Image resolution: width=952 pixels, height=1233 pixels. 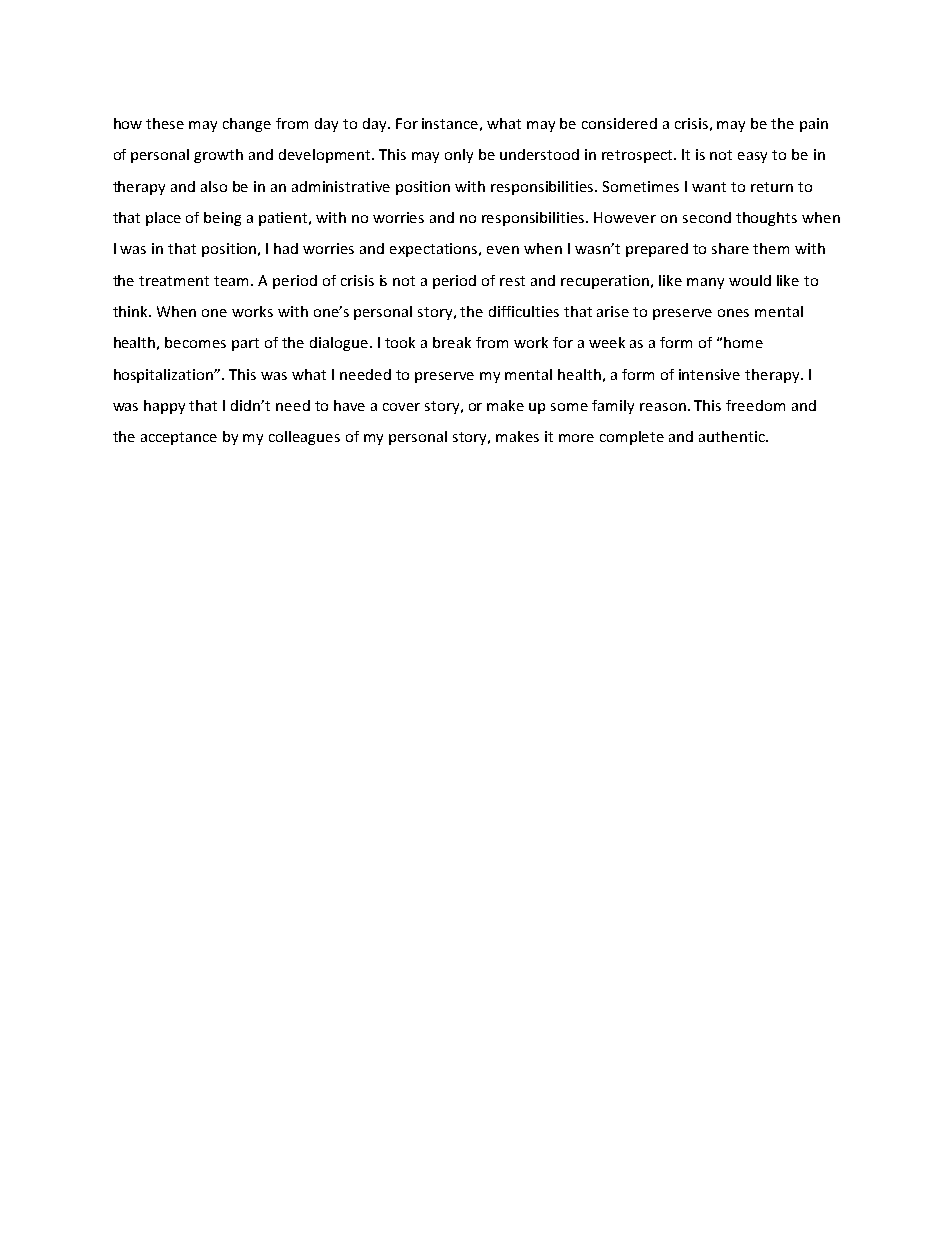 What do you see at coordinates (179, 438) in the screenshot?
I see `acceptance` at bounding box center [179, 438].
